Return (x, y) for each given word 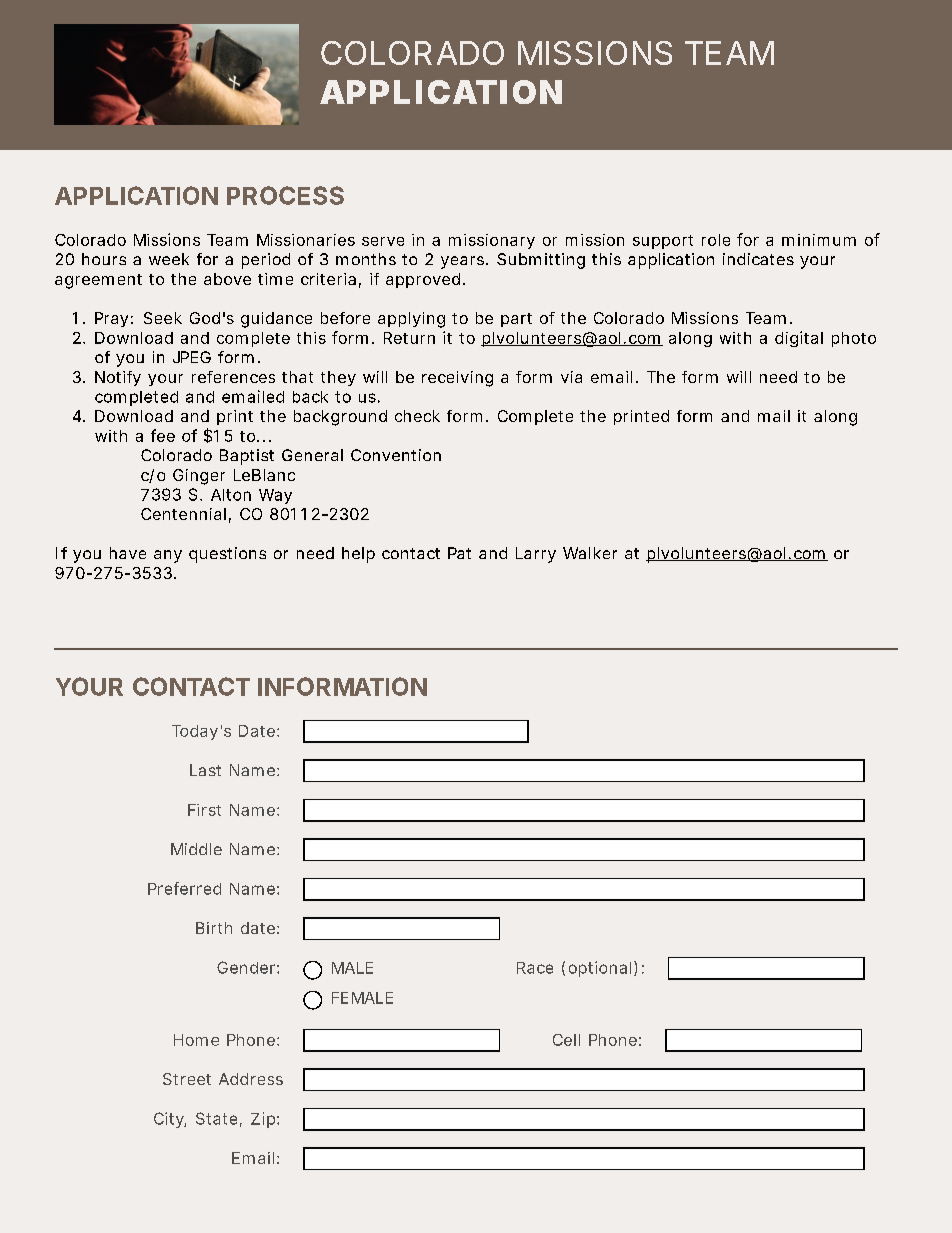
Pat (459, 553)
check (417, 416)
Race (535, 968)
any (168, 556)
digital (799, 339)
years (462, 262)
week (169, 259)
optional (600, 969)
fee (163, 435)
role (716, 240)
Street (187, 1079)
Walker (590, 553)
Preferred (184, 888)
